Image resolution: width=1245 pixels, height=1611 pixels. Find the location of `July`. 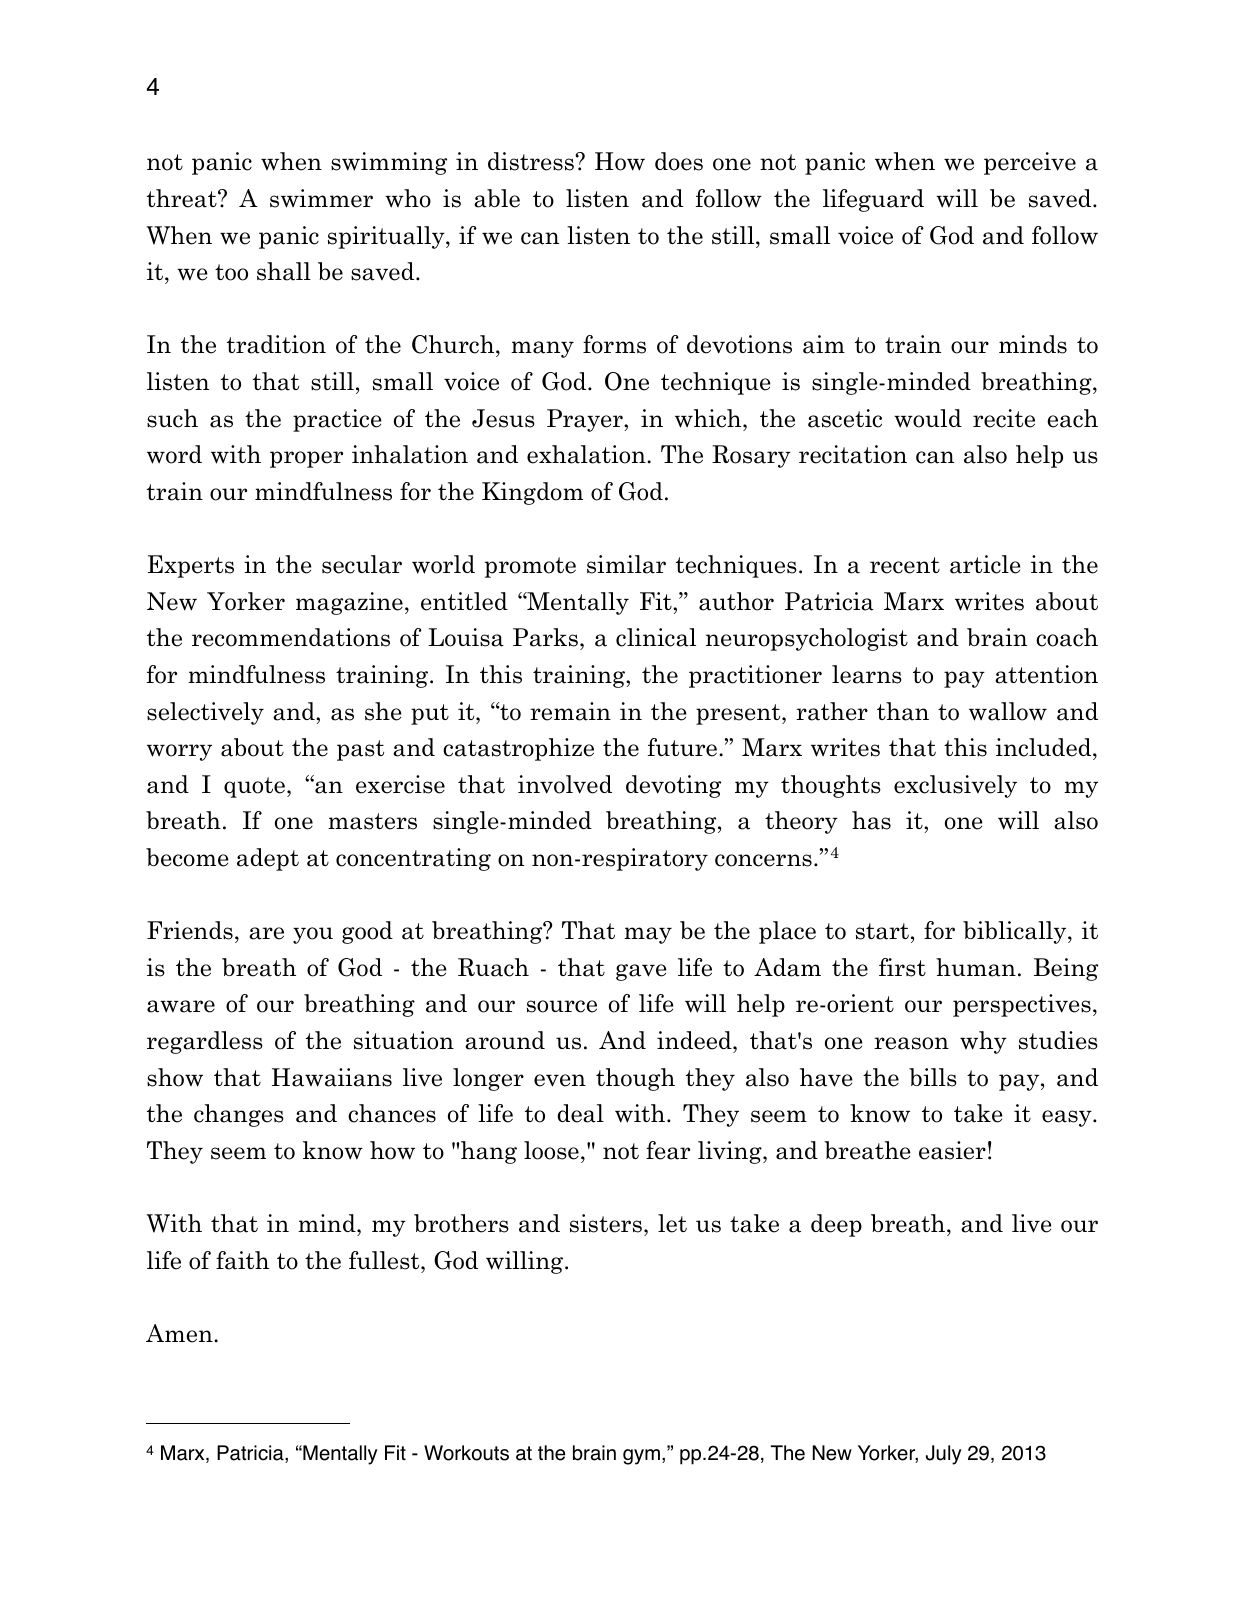

July is located at coordinates (944, 1455).
